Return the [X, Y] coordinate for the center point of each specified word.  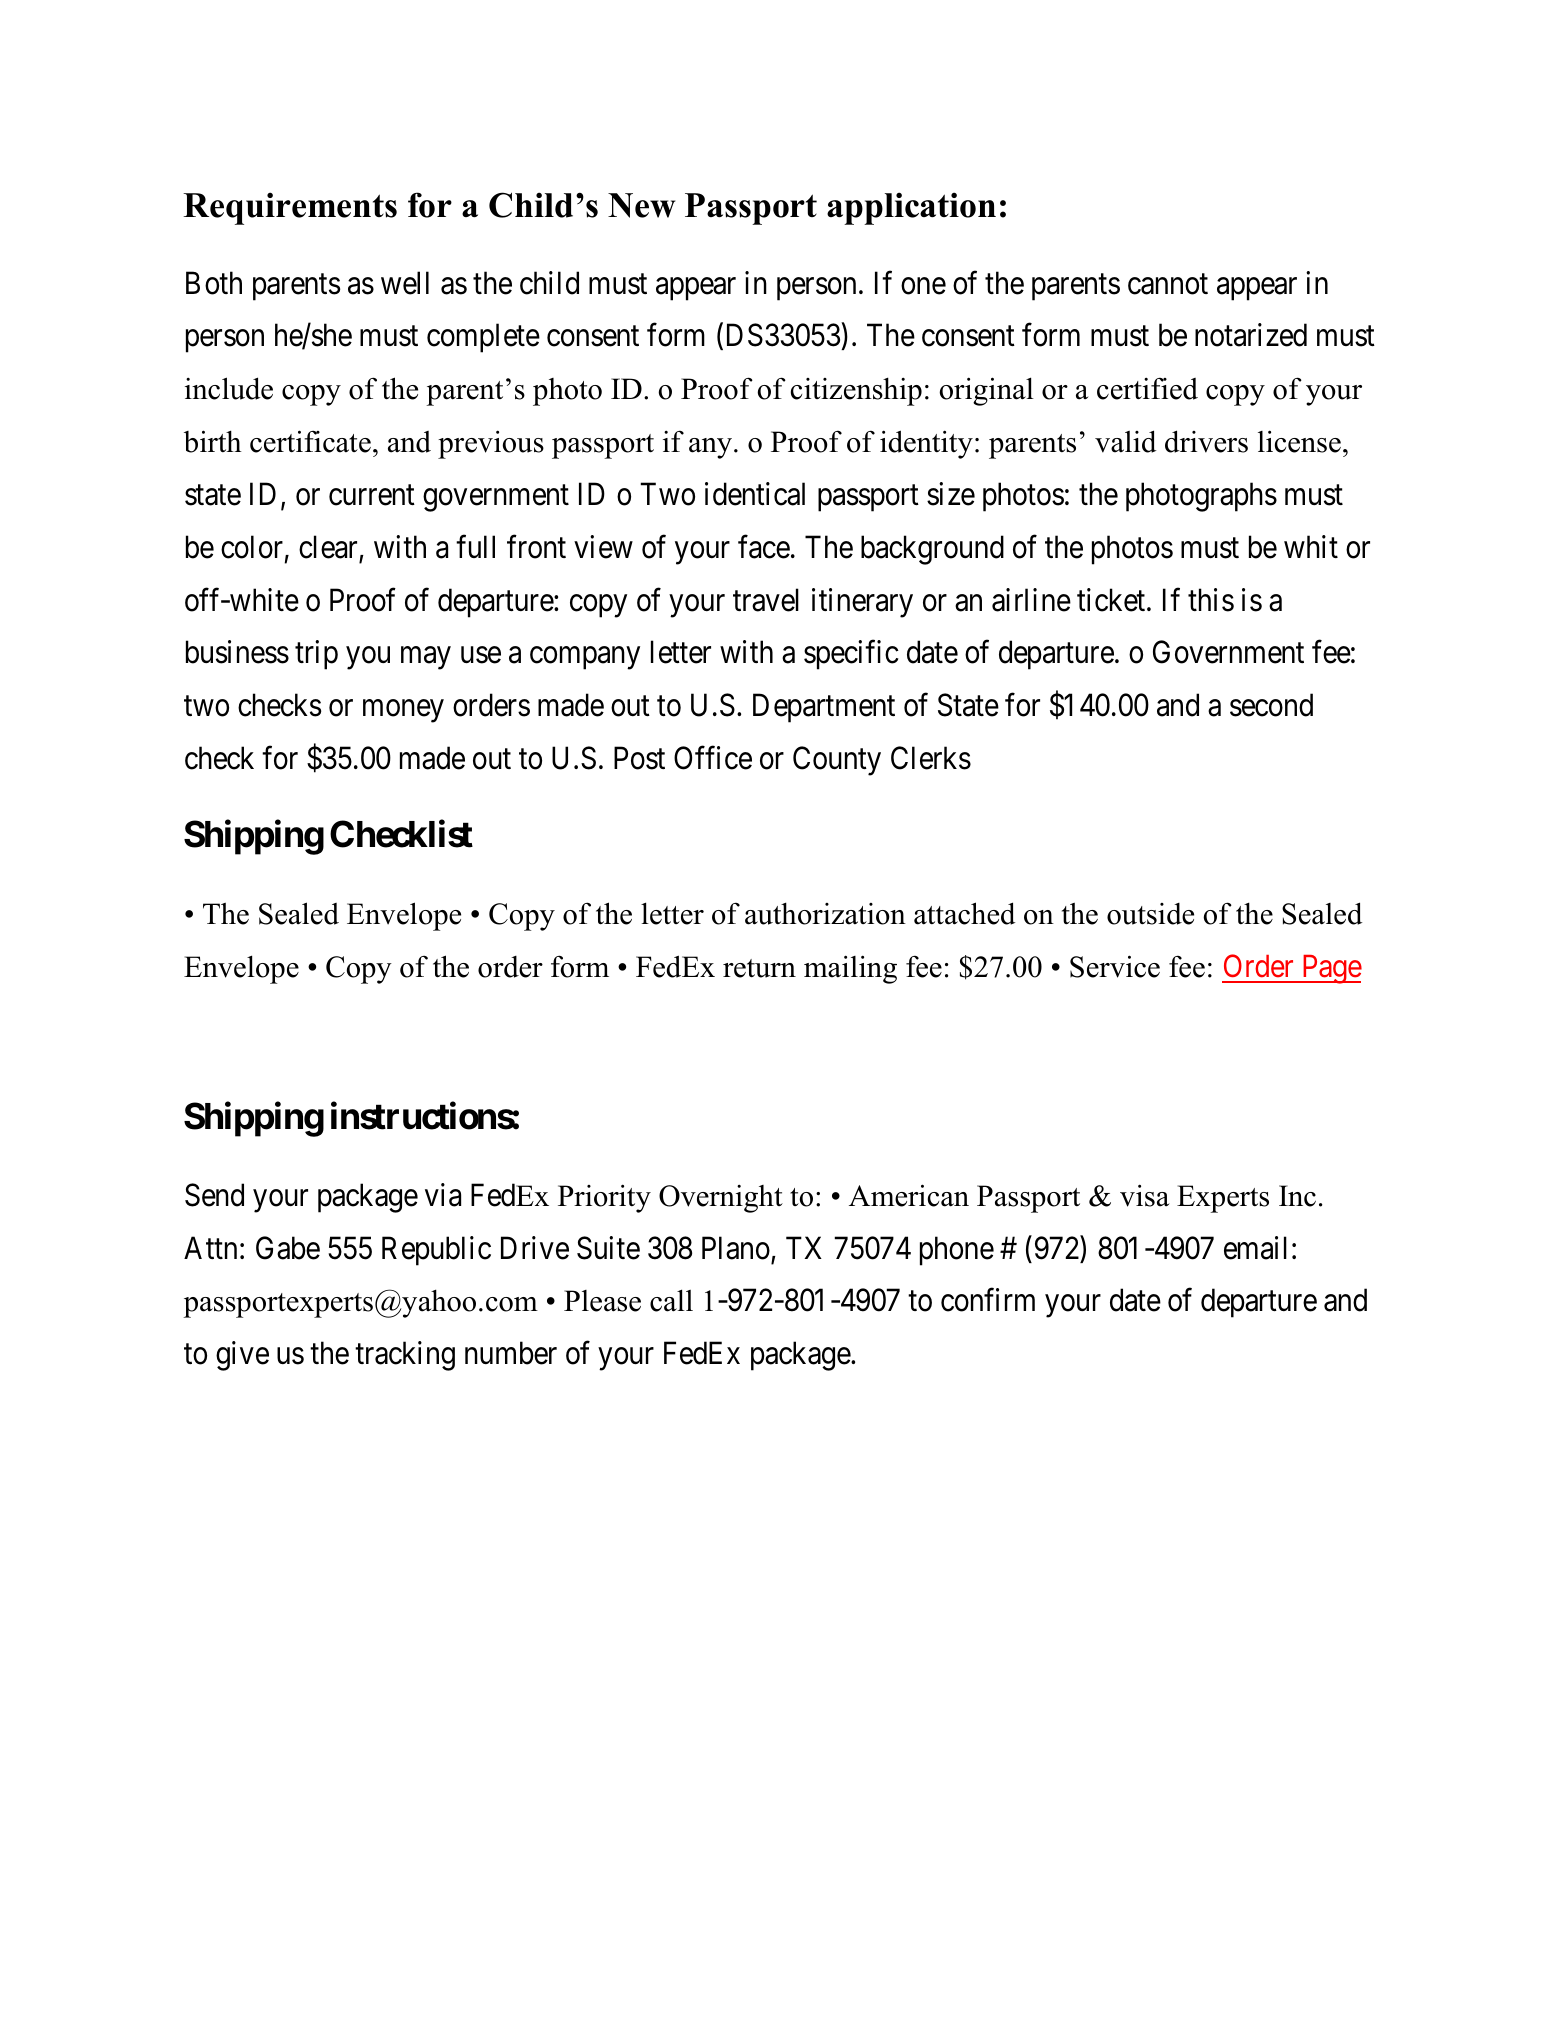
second [1271, 705]
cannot [1168, 284]
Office [713, 758]
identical [755, 494]
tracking [405, 1356]
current [372, 495]
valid [1125, 441]
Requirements [290, 208]
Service [1115, 966]
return [759, 968]
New [641, 205]
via [443, 1195]
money [403, 711]
